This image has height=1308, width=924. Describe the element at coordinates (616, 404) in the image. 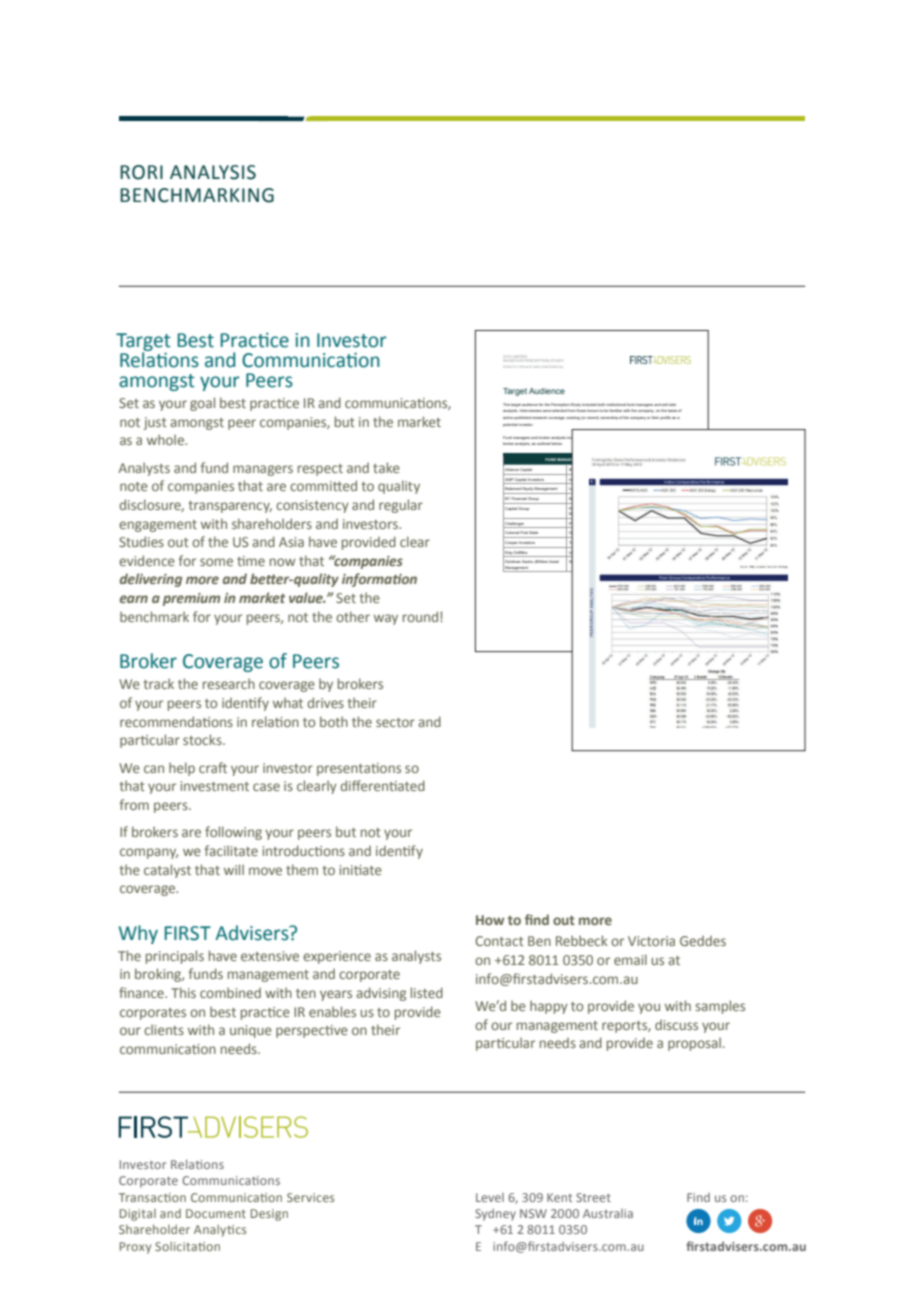

I see `institutional` at that location.
